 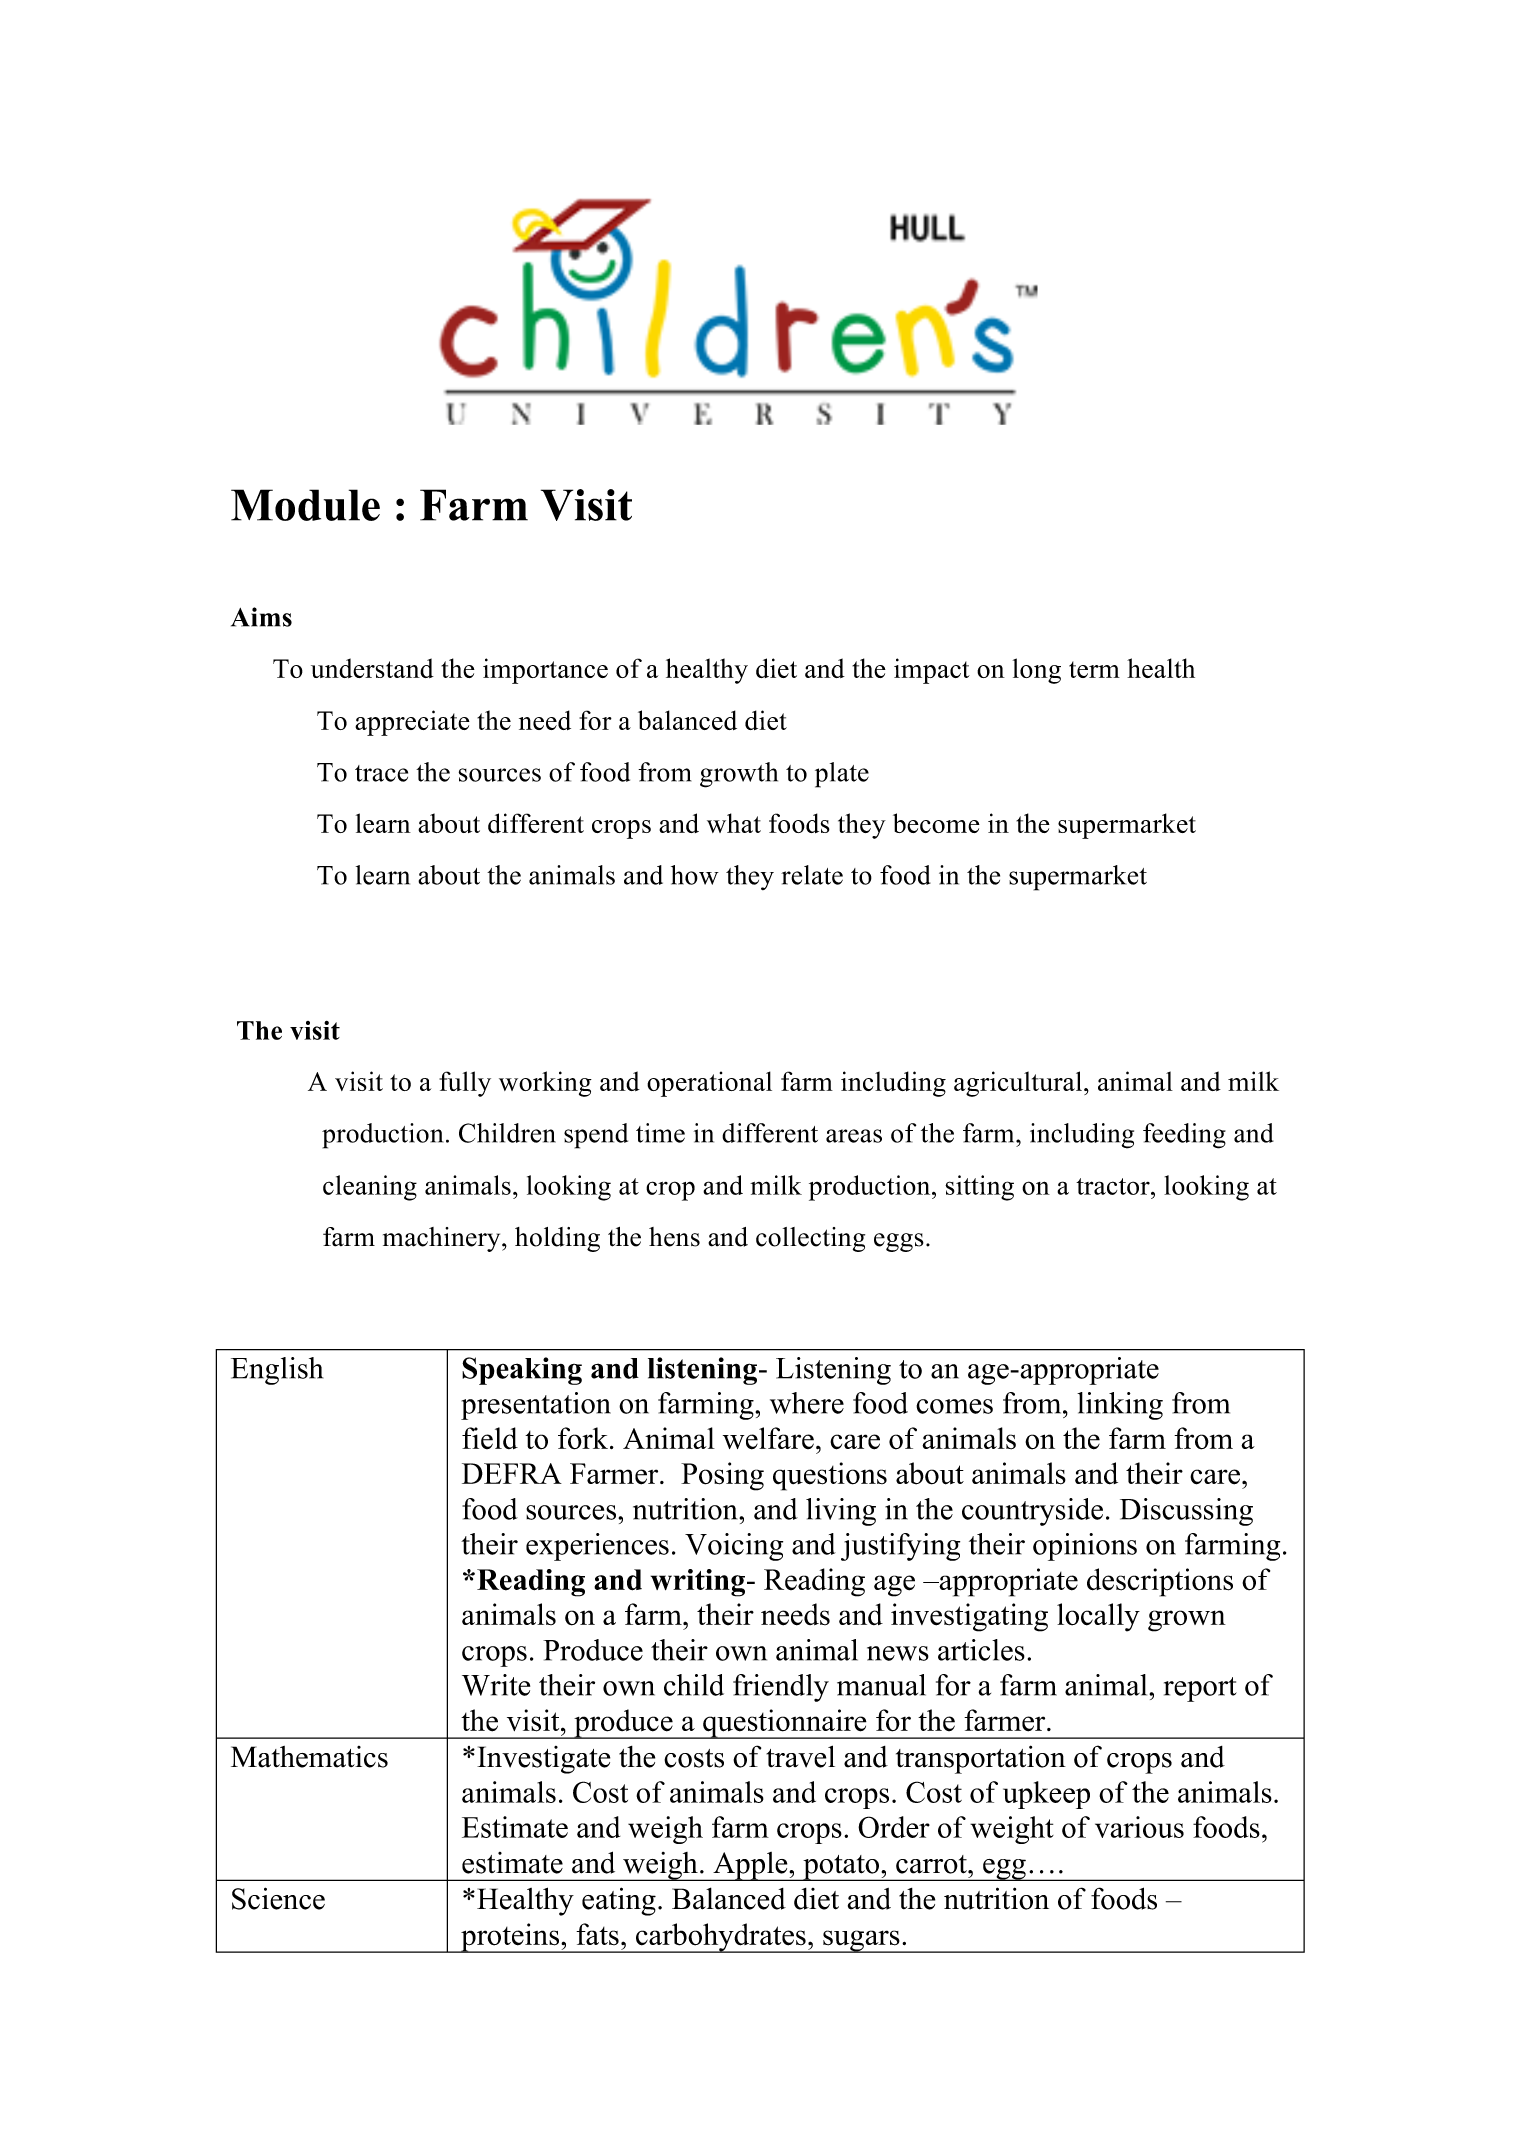 What do you see at coordinates (750, 1866) in the page?
I see `Apple` at bounding box center [750, 1866].
